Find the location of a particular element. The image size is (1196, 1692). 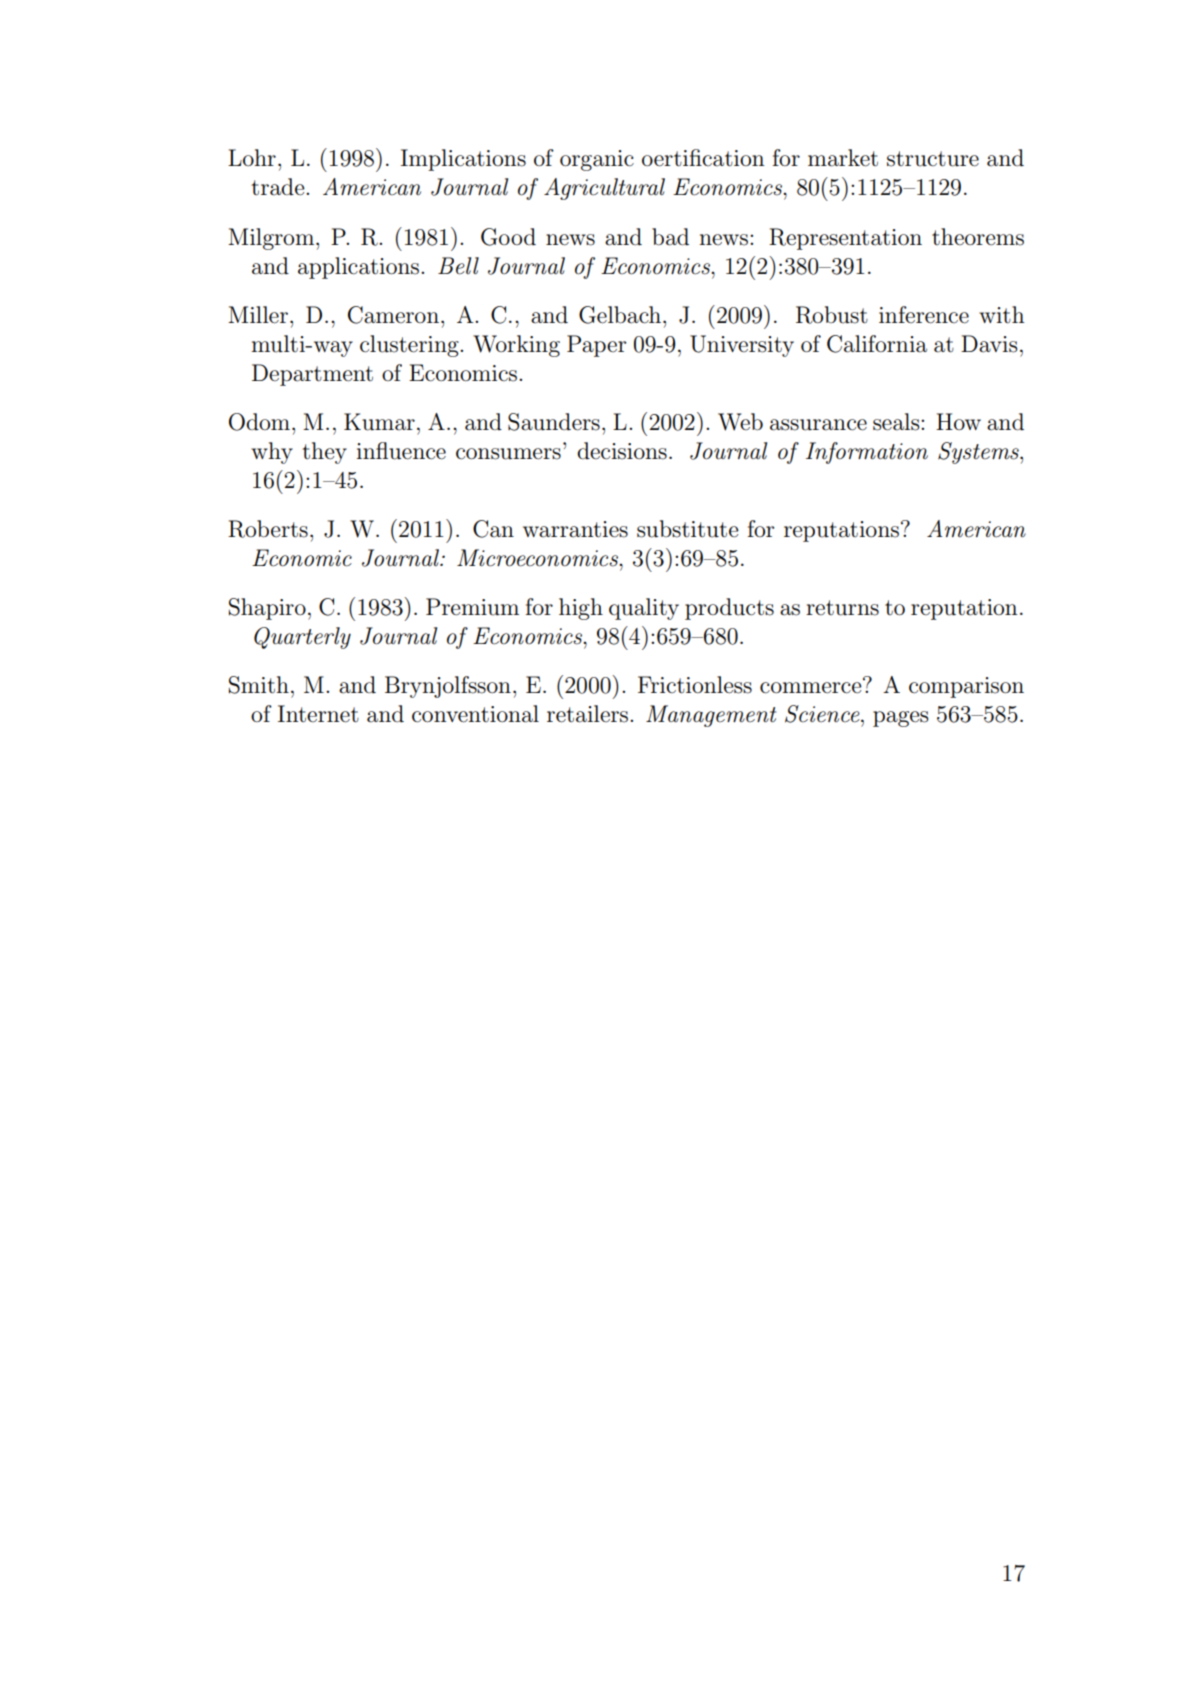

Internet is located at coordinates (318, 714).
